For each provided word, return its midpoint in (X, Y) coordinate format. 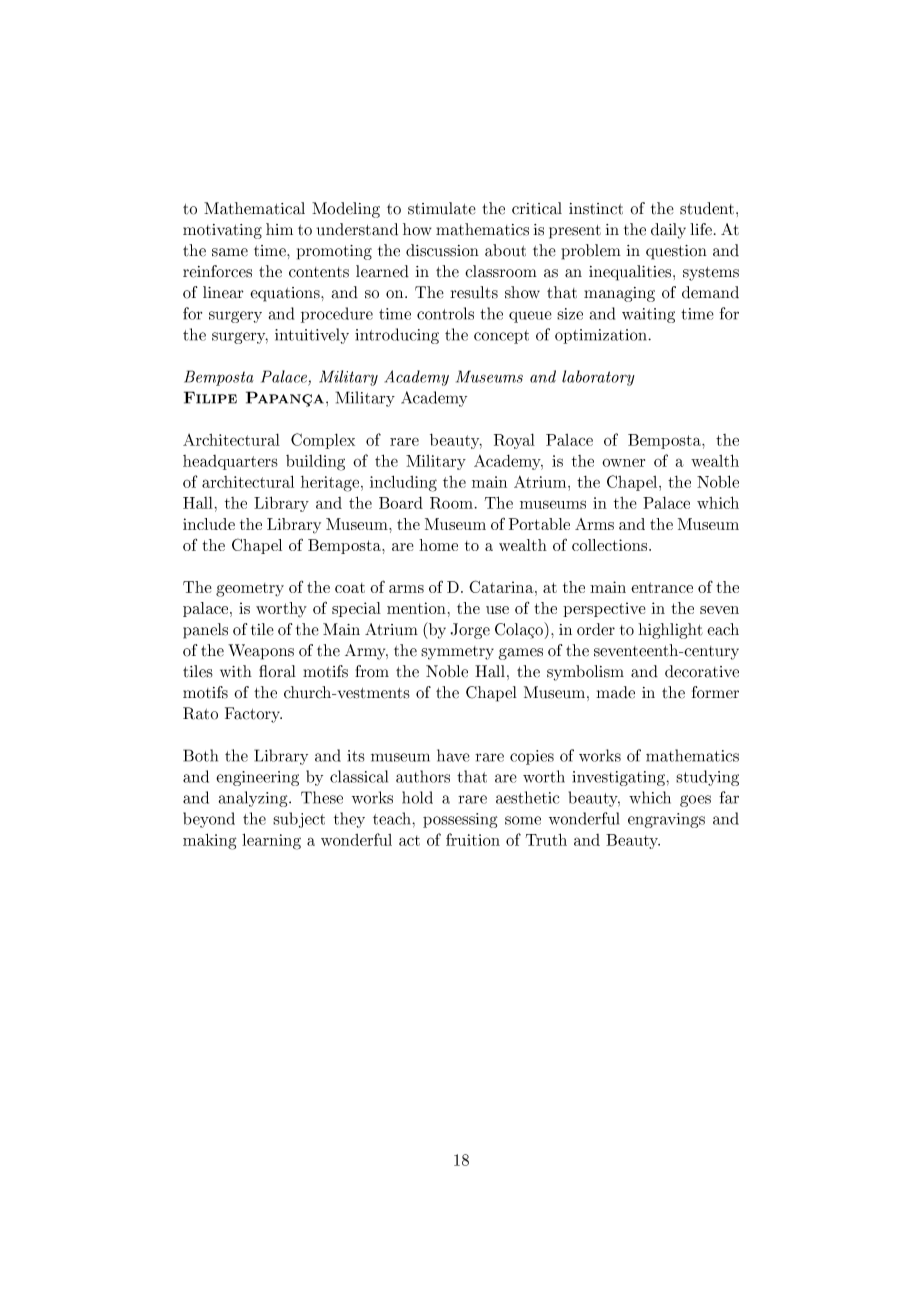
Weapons (261, 652)
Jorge (470, 631)
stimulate (442, 208)
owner (623, 462)
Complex (323, 441)
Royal (514, 441)
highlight (670, 631)
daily (668, 231)
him (279, 229)
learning (271, 841)
